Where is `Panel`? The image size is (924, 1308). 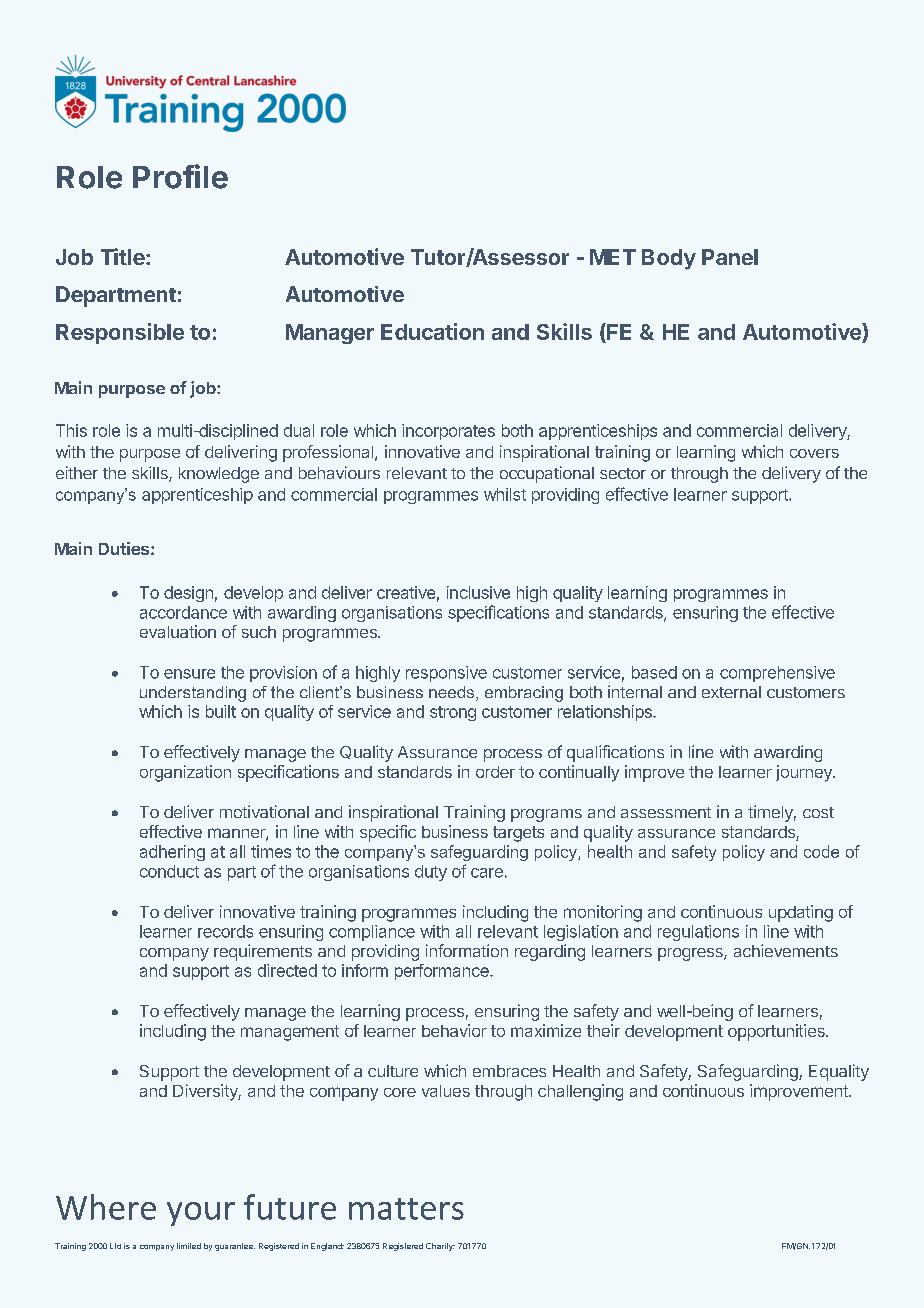
Panel is located at coordinates (730, 257).
